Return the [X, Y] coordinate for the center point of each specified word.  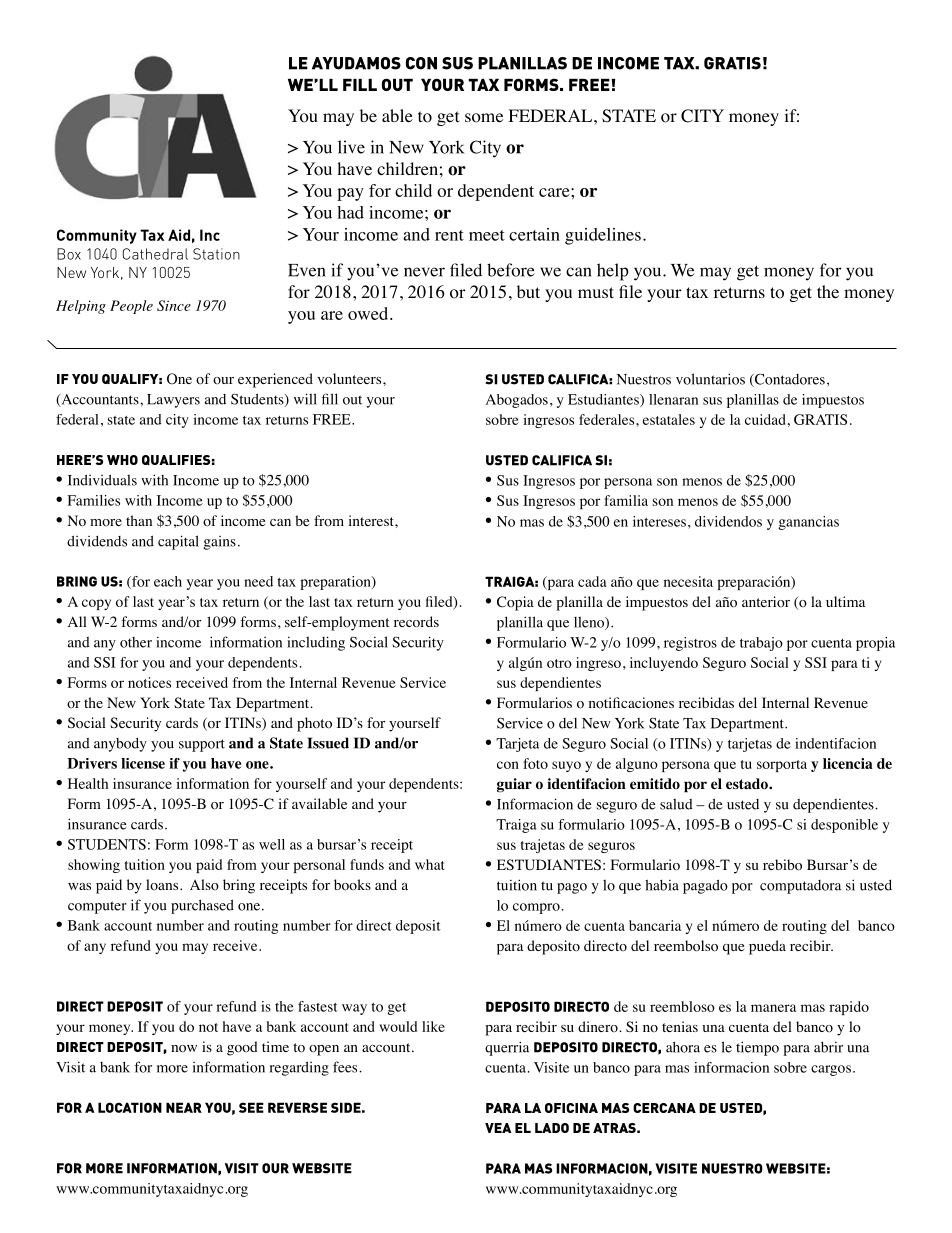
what [429, 864]
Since [174, 305]
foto [536, 763]
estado [748, 784]
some [484, 118]
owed [369, 313]
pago [572, 888]
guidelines [603, 236]
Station [216, 254]
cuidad [765, 419]
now [184, 1049]
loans [163, 885]
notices [149, 682]
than [139, 520]
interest [372, 520]
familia [626, 500]
